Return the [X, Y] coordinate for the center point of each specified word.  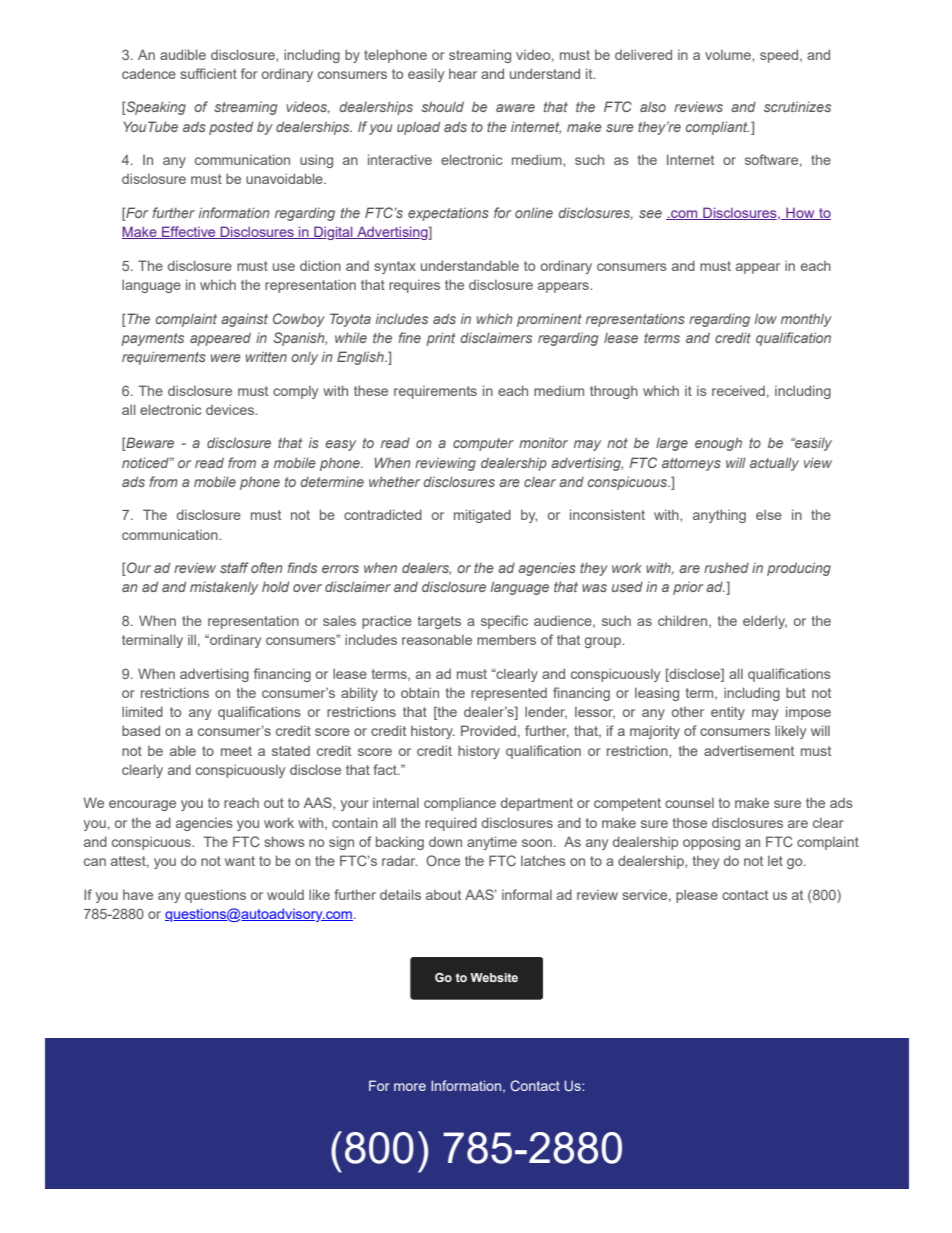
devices [231, 409]
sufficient [208, 73]
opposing [711, 843]
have [138, 895]
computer [483, 444]
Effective [189, 232]
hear [463, 74]
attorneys [691, 464]
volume [729, 55]
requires [414, 286]
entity [728, 713]
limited [142, 711]
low [766, 318]
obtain [420, 692]
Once [443, 860]
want [240, 861]
